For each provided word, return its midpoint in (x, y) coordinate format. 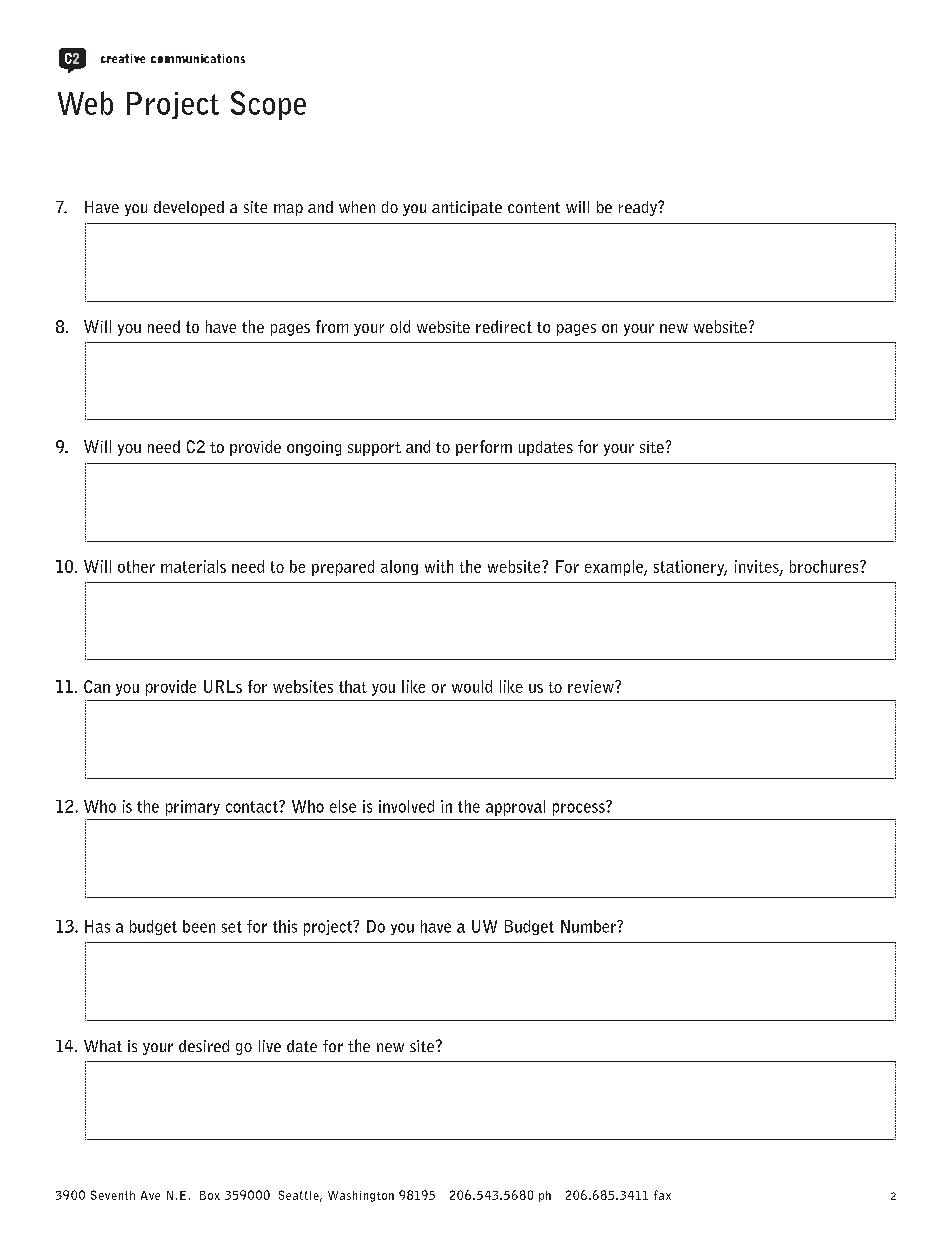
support (374, 449)
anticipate (467, 208)
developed (189, 208)
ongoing (314, 448)
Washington (361, 1196)
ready (639, 208)
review (592, 686)
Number (590, 926)
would (472, 686)
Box (210, 1195)
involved (406, 806)
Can (97, 686)
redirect (504, 326)
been (199, 926)
